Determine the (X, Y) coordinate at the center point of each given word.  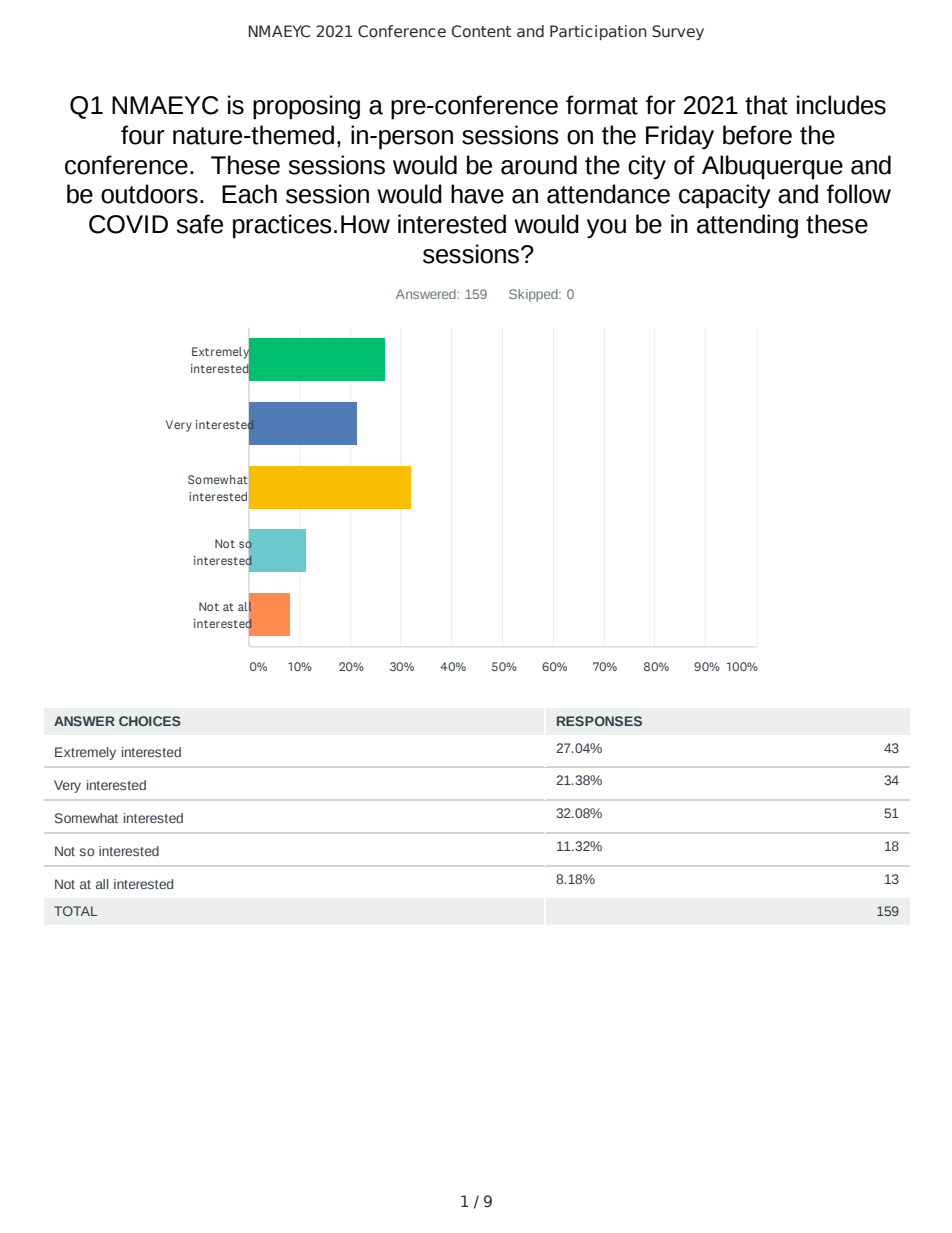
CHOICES (150, 721)
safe (199, 224)
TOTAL (76, 911)
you (606, 228)
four (142, 135)
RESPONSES (599, 721)
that (766, 105)
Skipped (534, 295)
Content (481, 31)
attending (747, 226)
